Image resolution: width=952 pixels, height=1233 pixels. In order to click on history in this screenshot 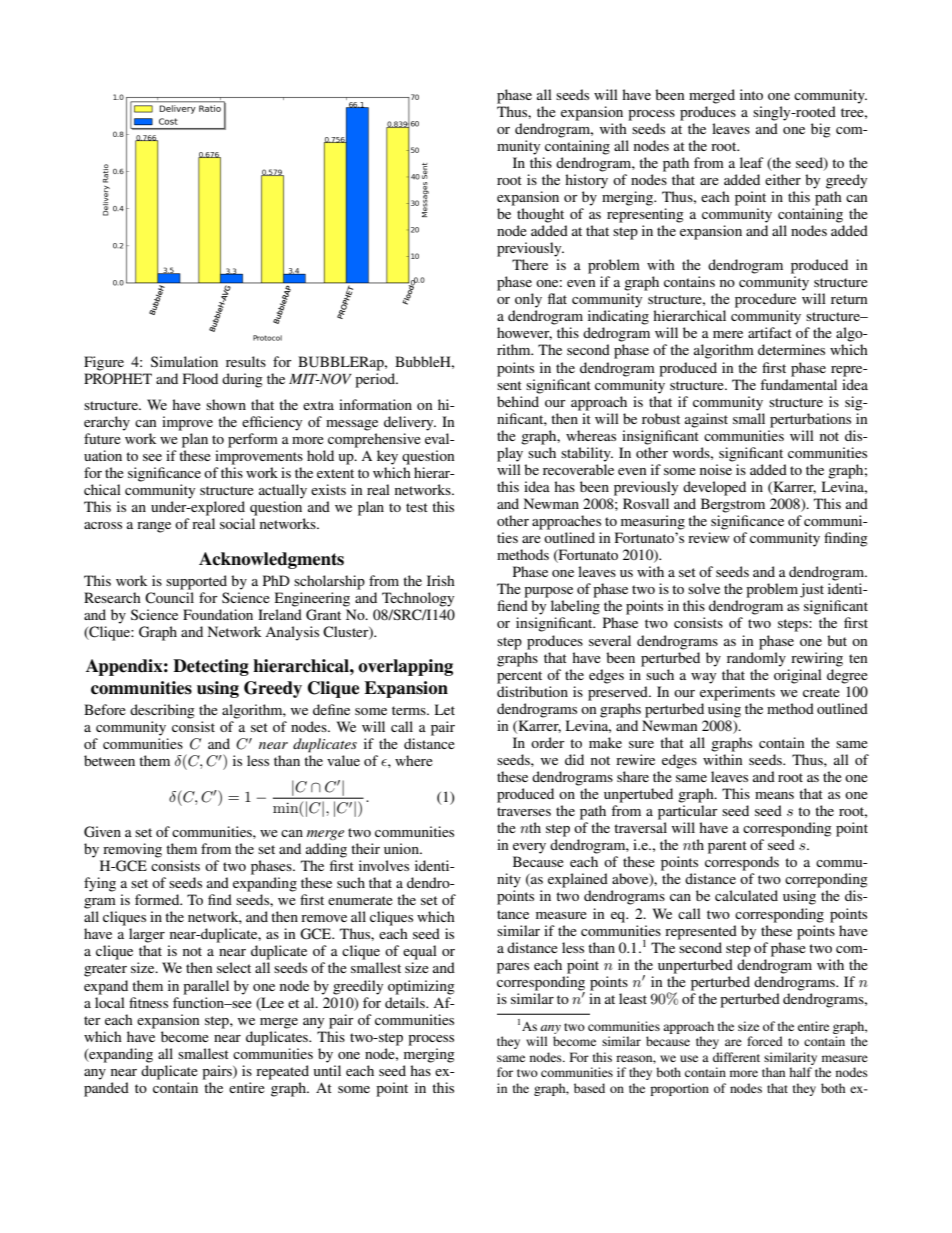, I will do `click(586, 181)`.
